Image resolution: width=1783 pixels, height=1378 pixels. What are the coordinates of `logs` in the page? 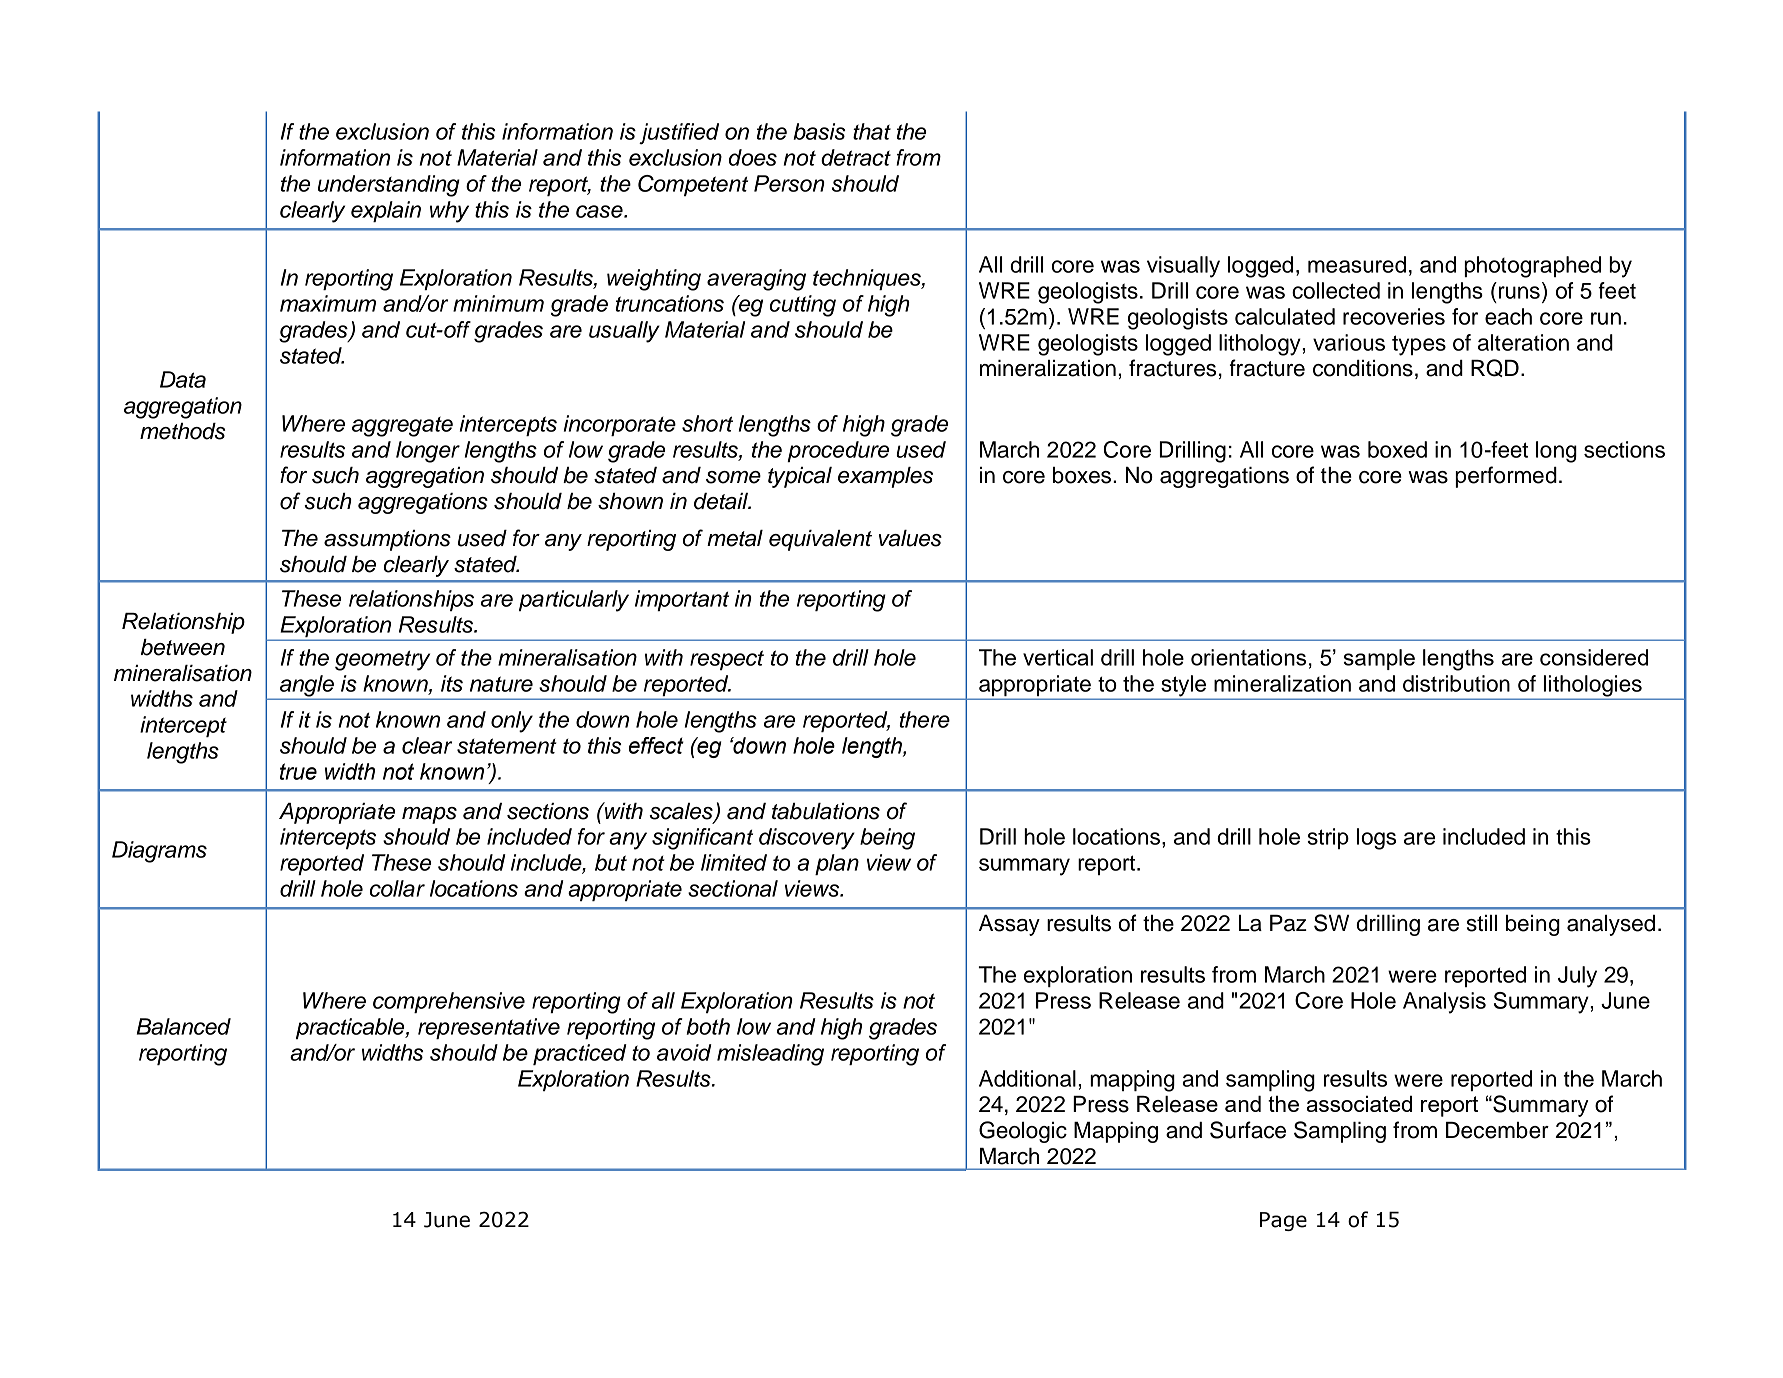 It's located at (1376, 839).
